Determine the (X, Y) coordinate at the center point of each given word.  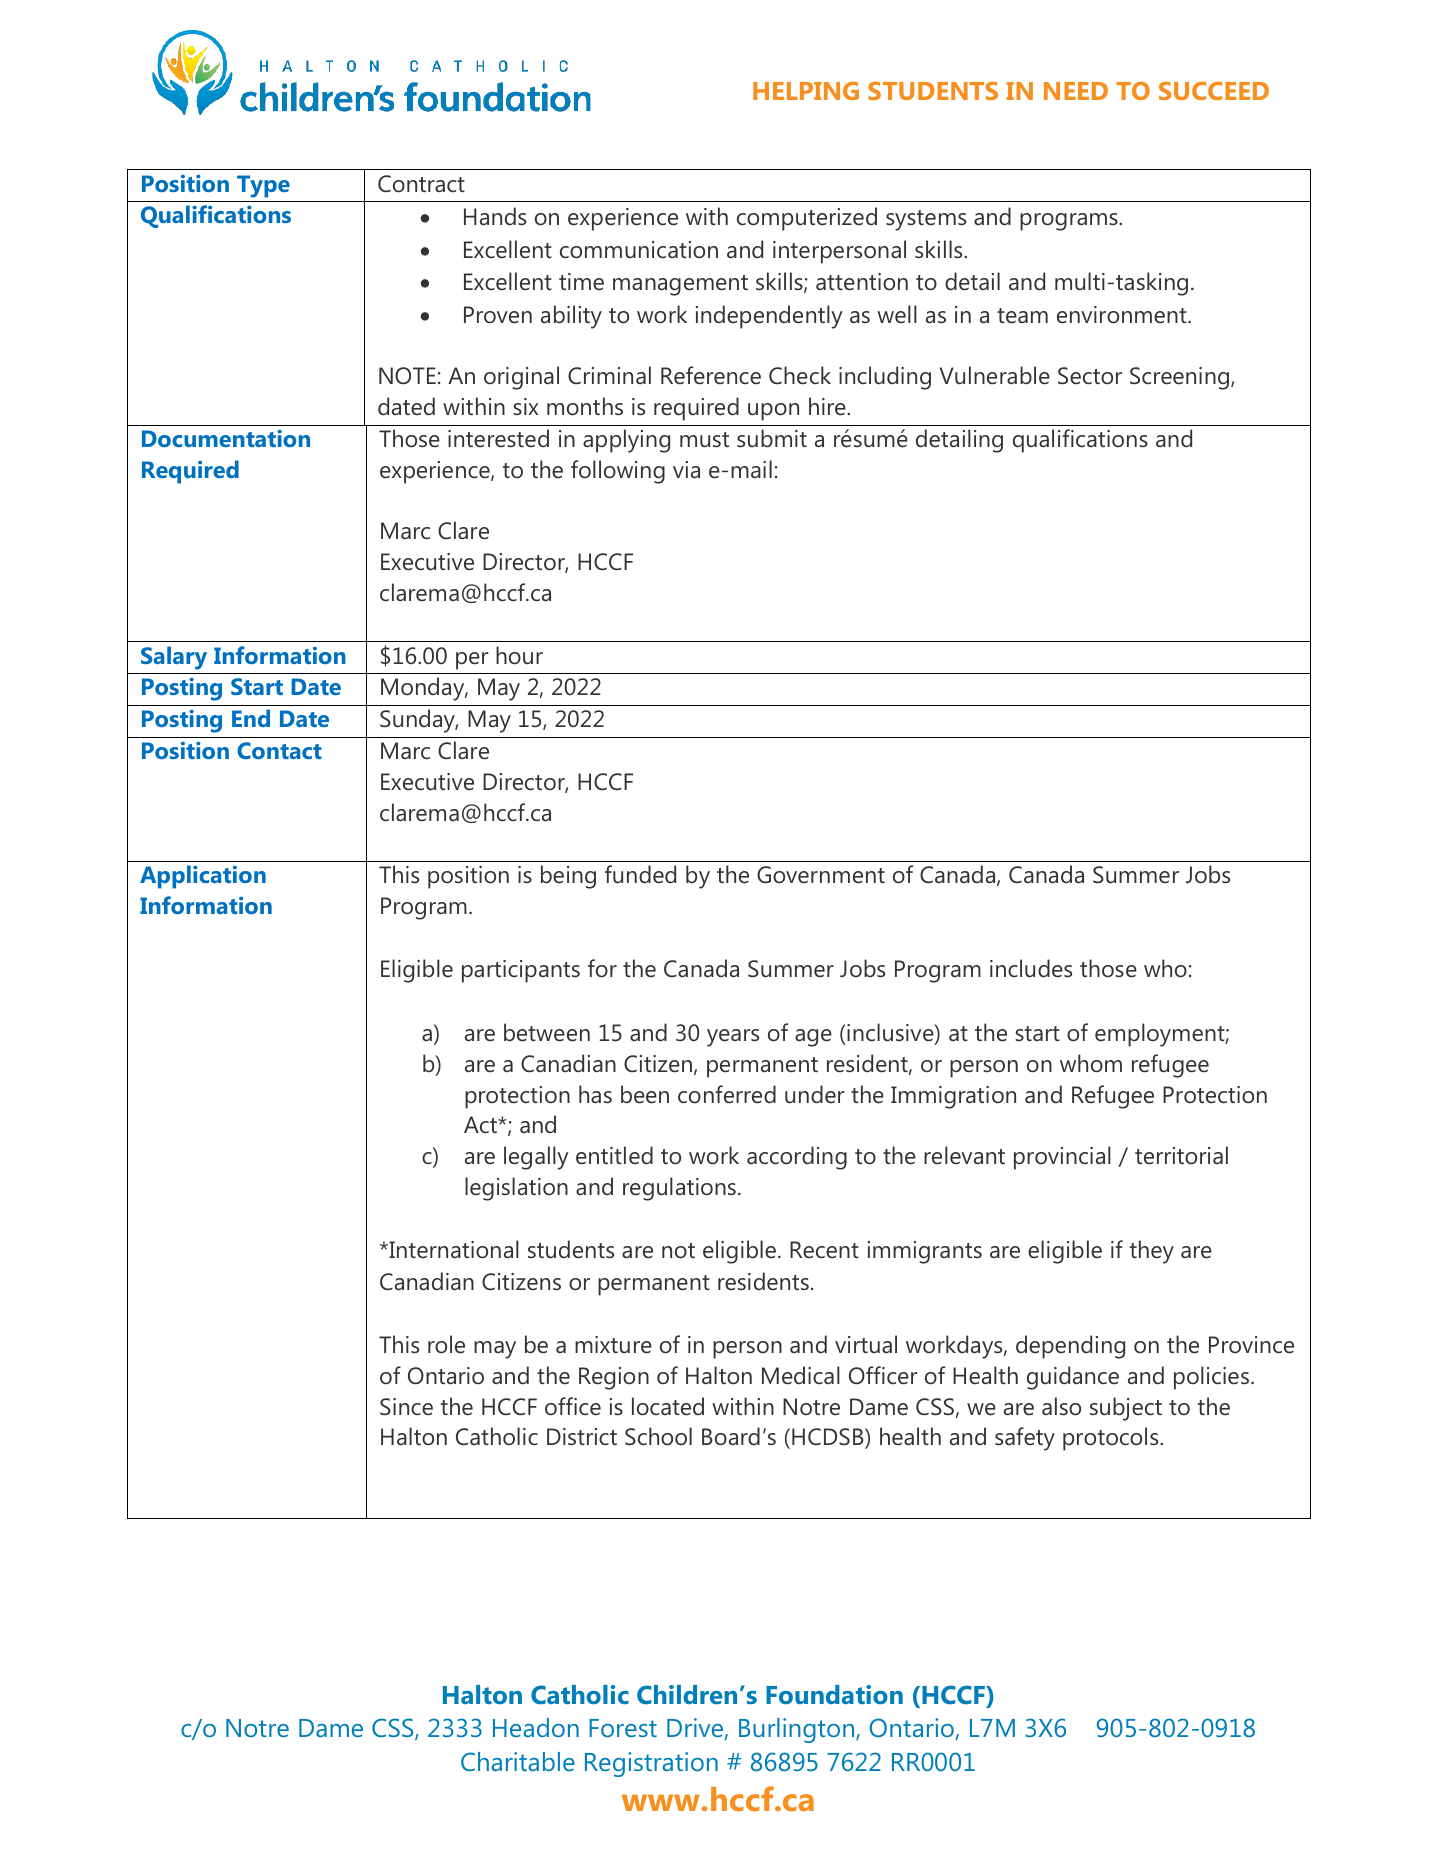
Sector (1090, 376)
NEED (1076, 91)
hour (519, 655)
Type (263, 186)
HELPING (806, 91)
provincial (1062, 1158)
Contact (279, 750)
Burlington (798, 1730)
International (453, 1249)
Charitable (518, 1761)
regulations (679, 1189)
